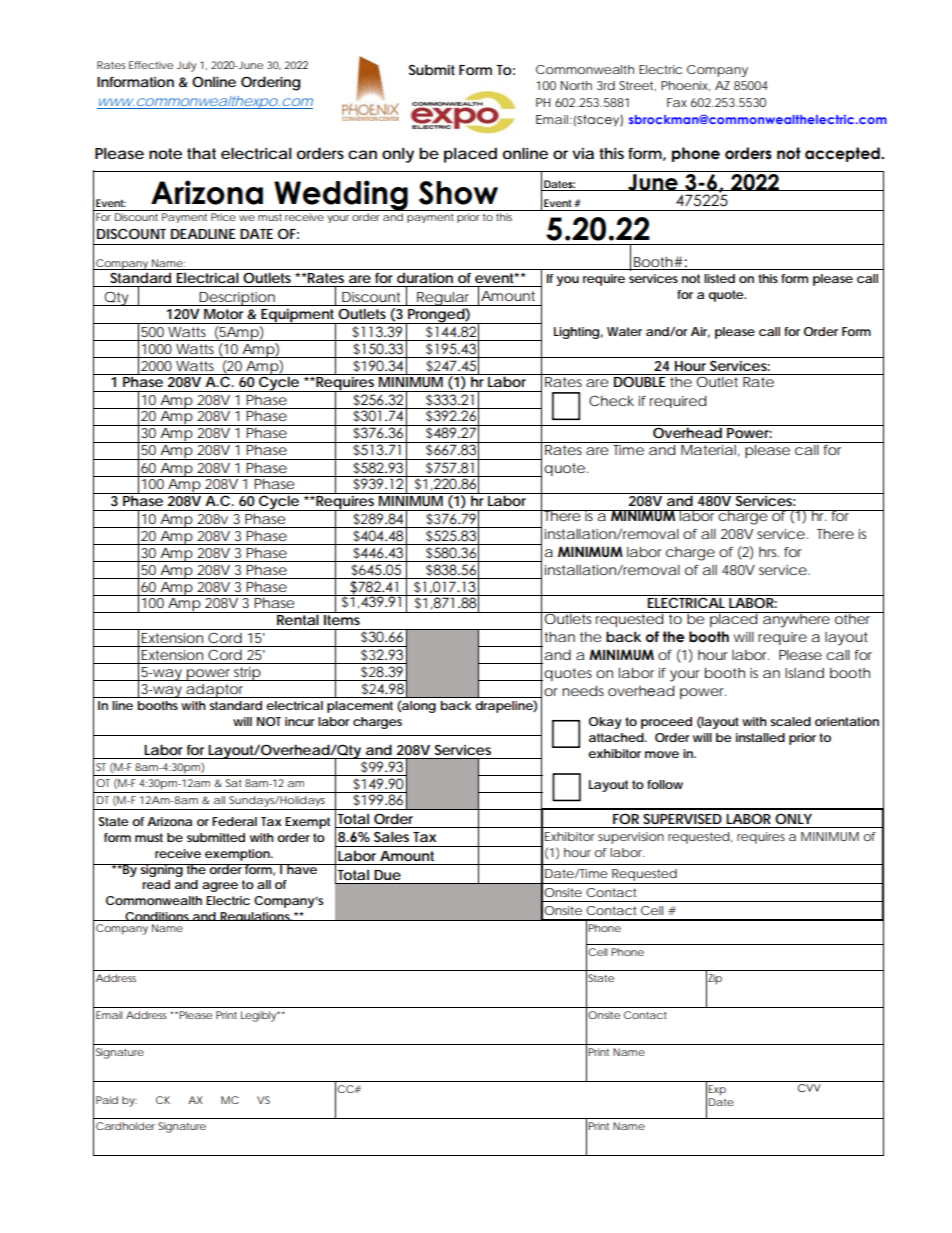 Image resolution: width=952 pixels, height=1233 pixels. I want to click on than, so click(559, 637).
